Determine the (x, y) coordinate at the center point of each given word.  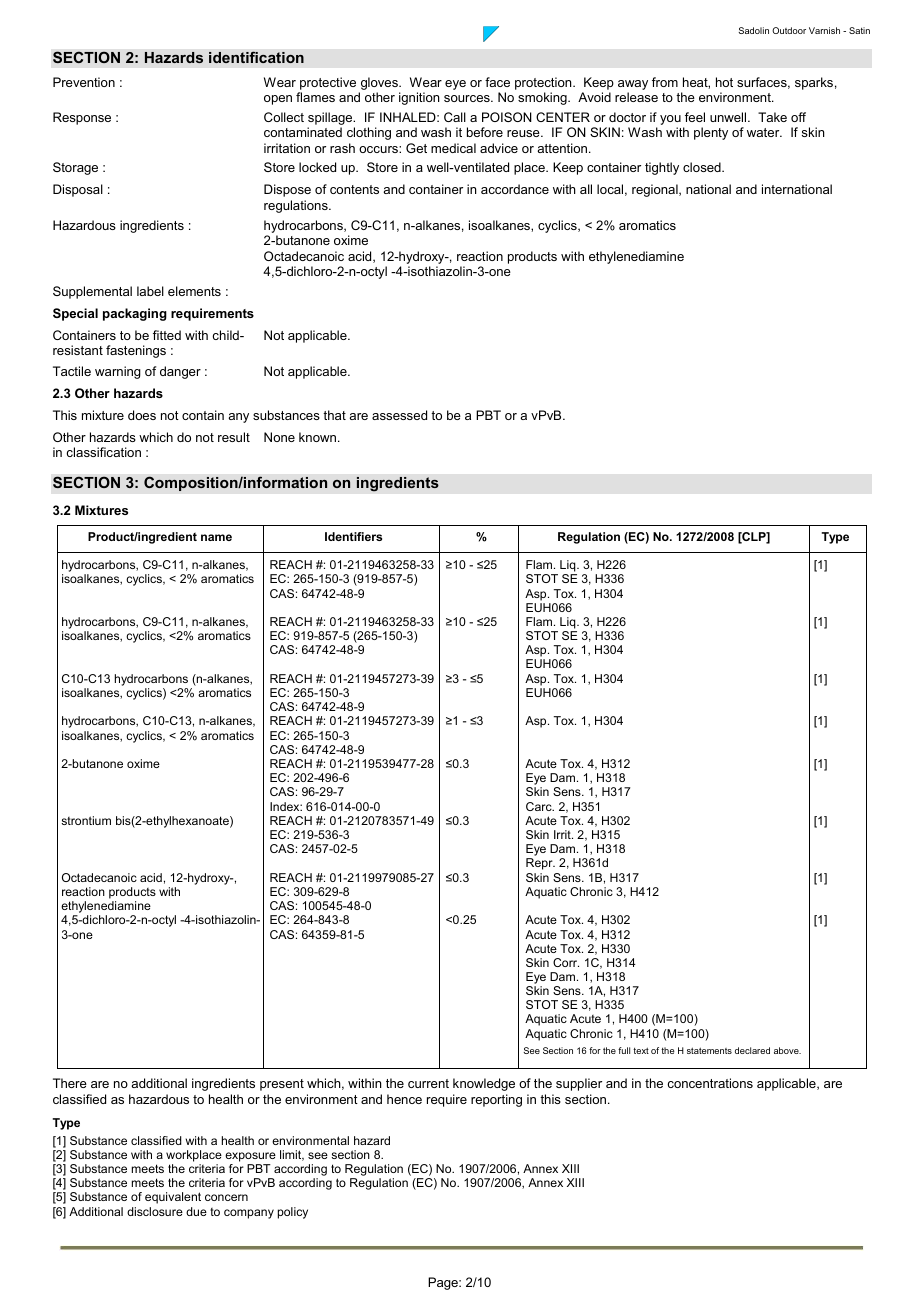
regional (656, 190)
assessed (399, 415)
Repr (540, 864)
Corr (566, 962)
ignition (419, 98)
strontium (86, 820)
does (142, 415)
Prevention (84, 82)
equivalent (173, 1198)
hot (724, 82)
